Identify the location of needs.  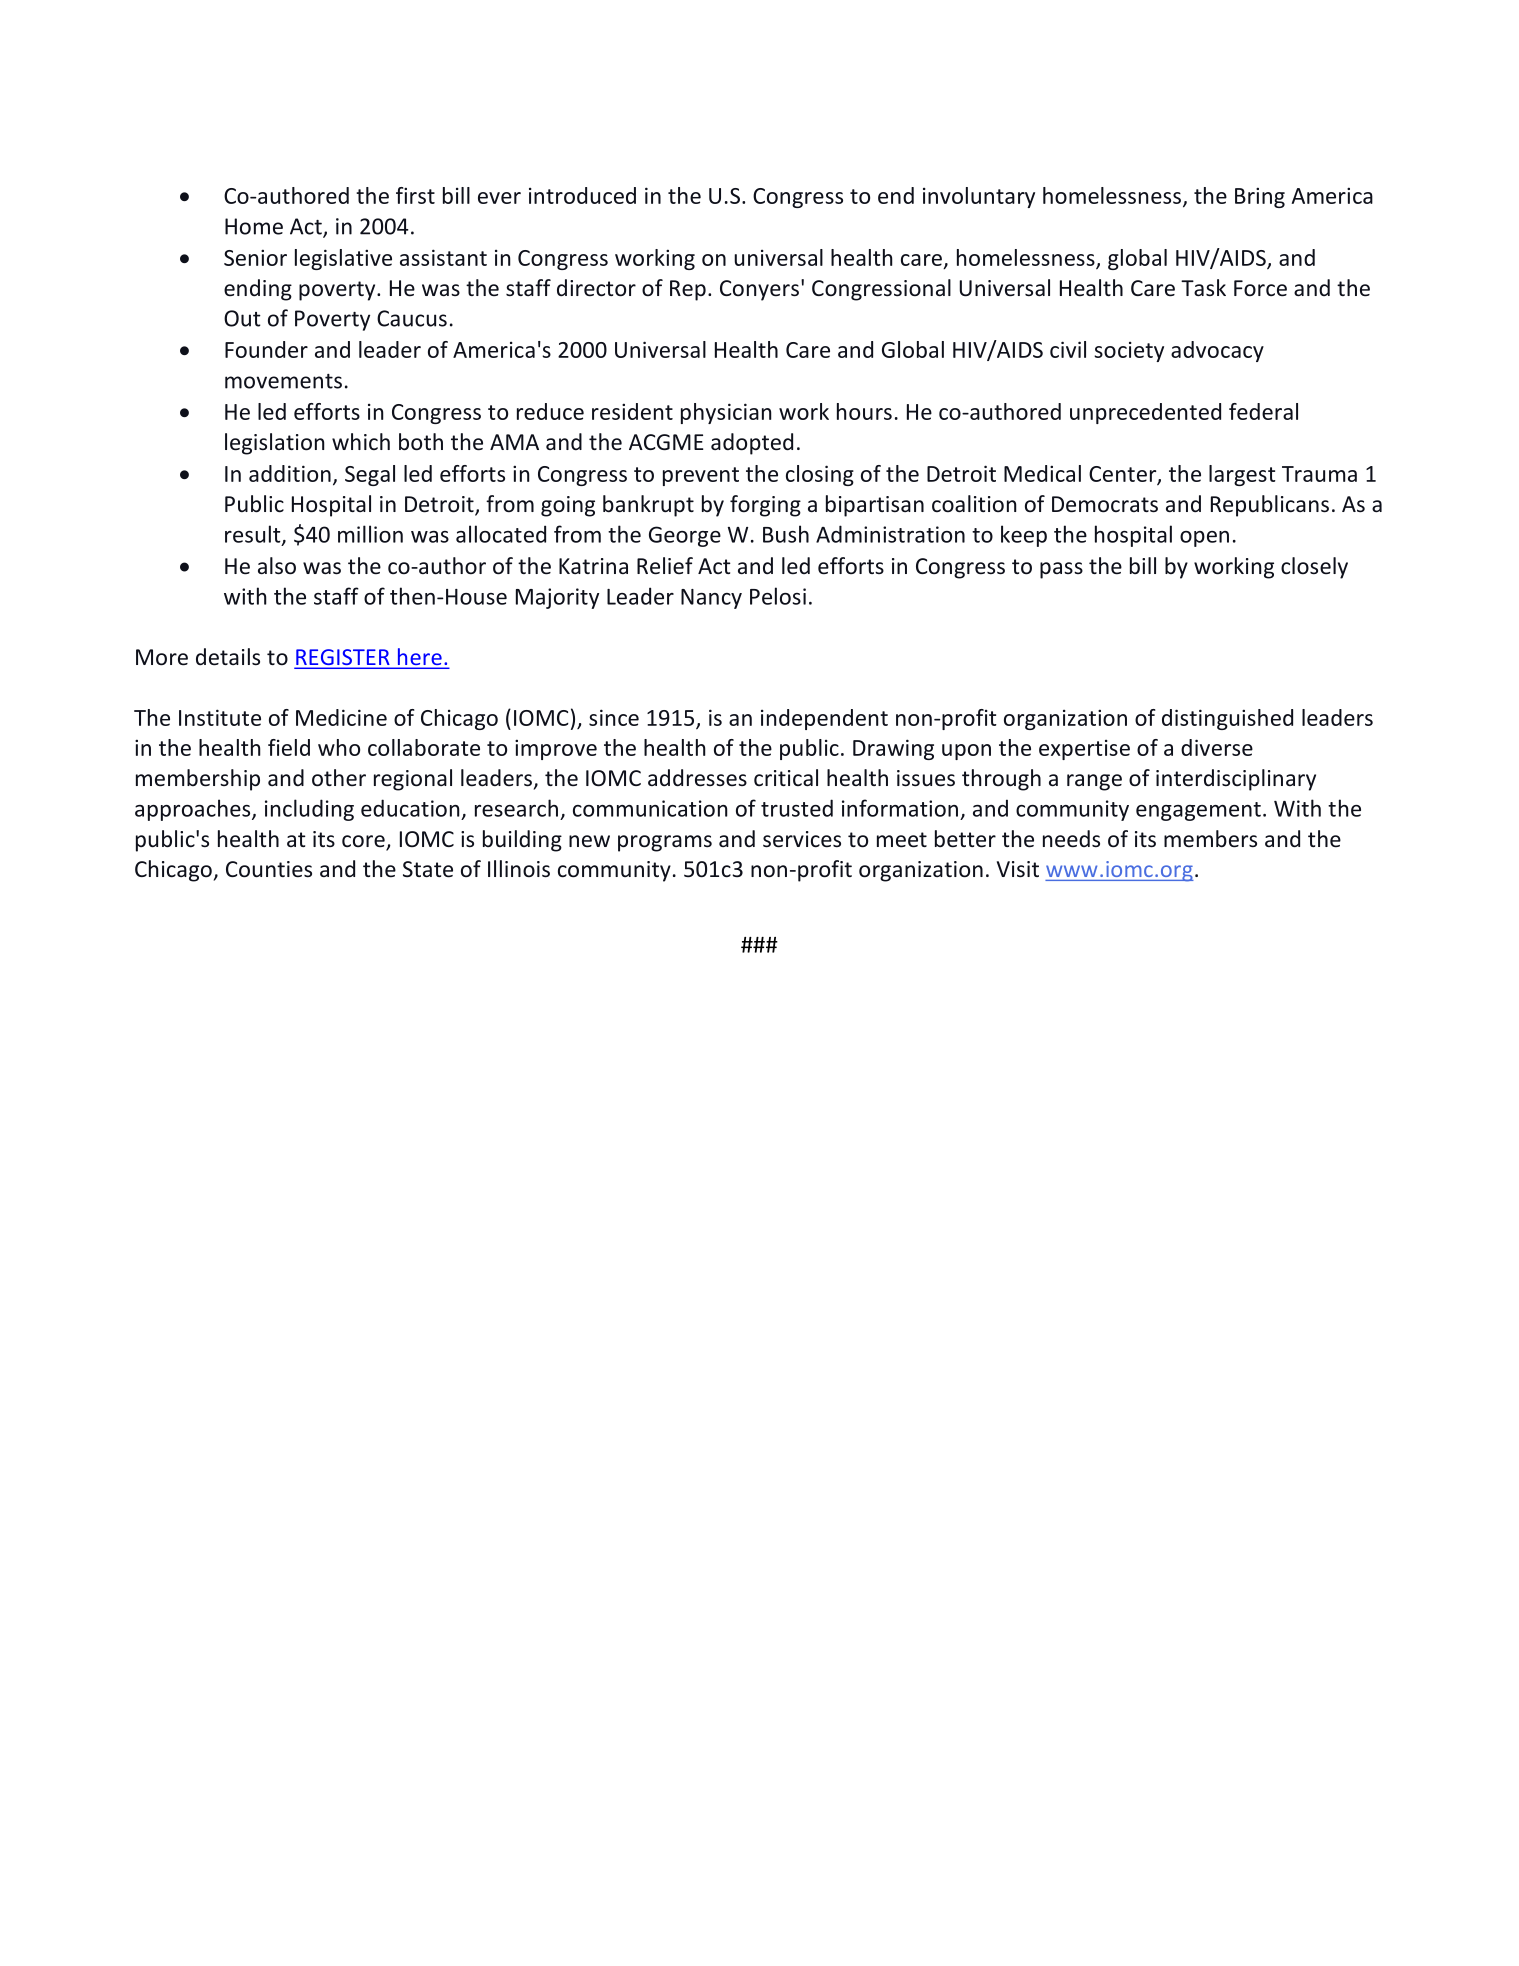
(1071, 839).
